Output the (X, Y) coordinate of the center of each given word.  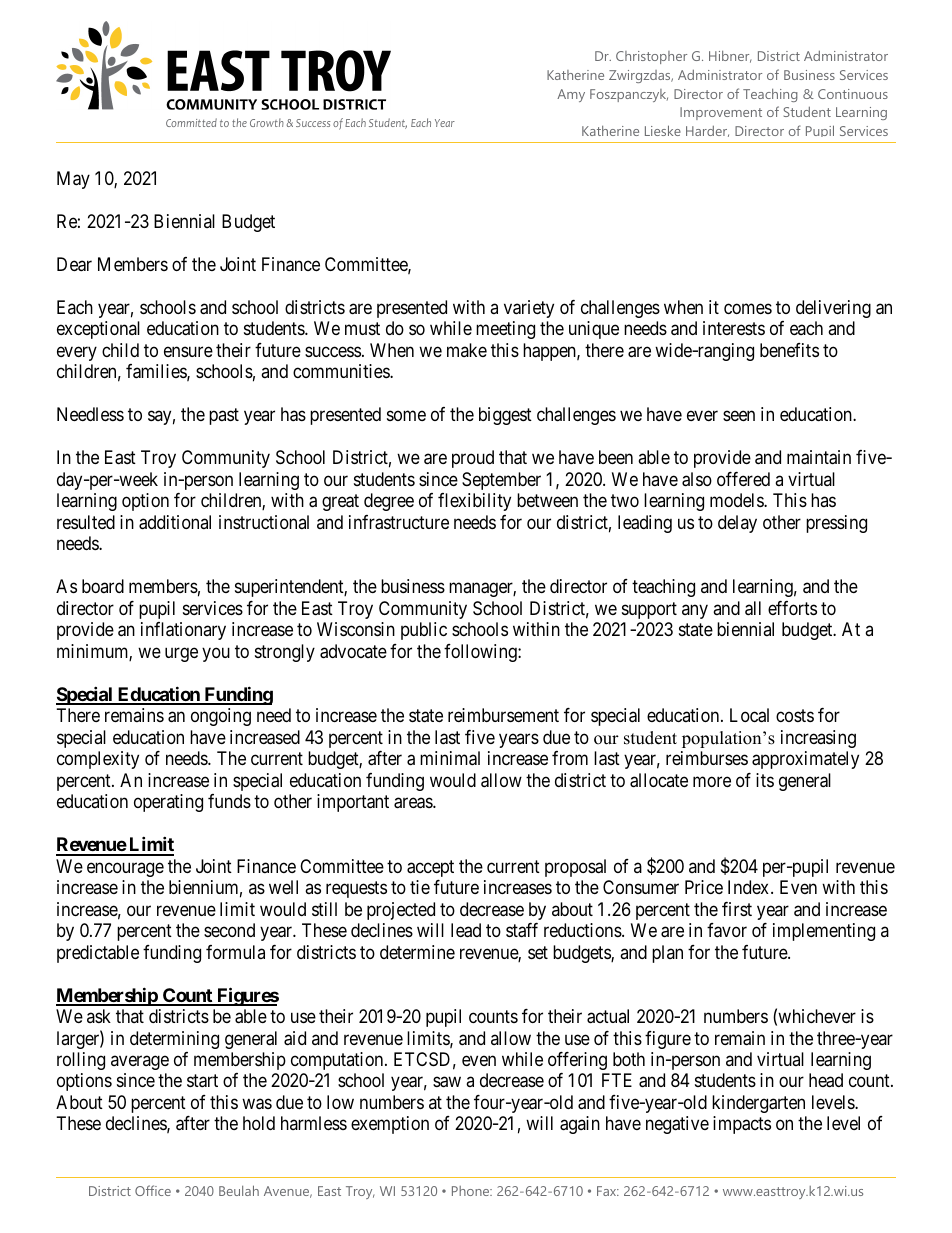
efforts (792, 608)
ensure (188, 351)
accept (430, 868)
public (424, 631)
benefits (789, 350)
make (467, 350)
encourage (125, 869)
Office (153, 1190)
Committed (191, 122)
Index (750, 887)
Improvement (721, 113)
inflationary (183, 631)
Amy (571, 95)
